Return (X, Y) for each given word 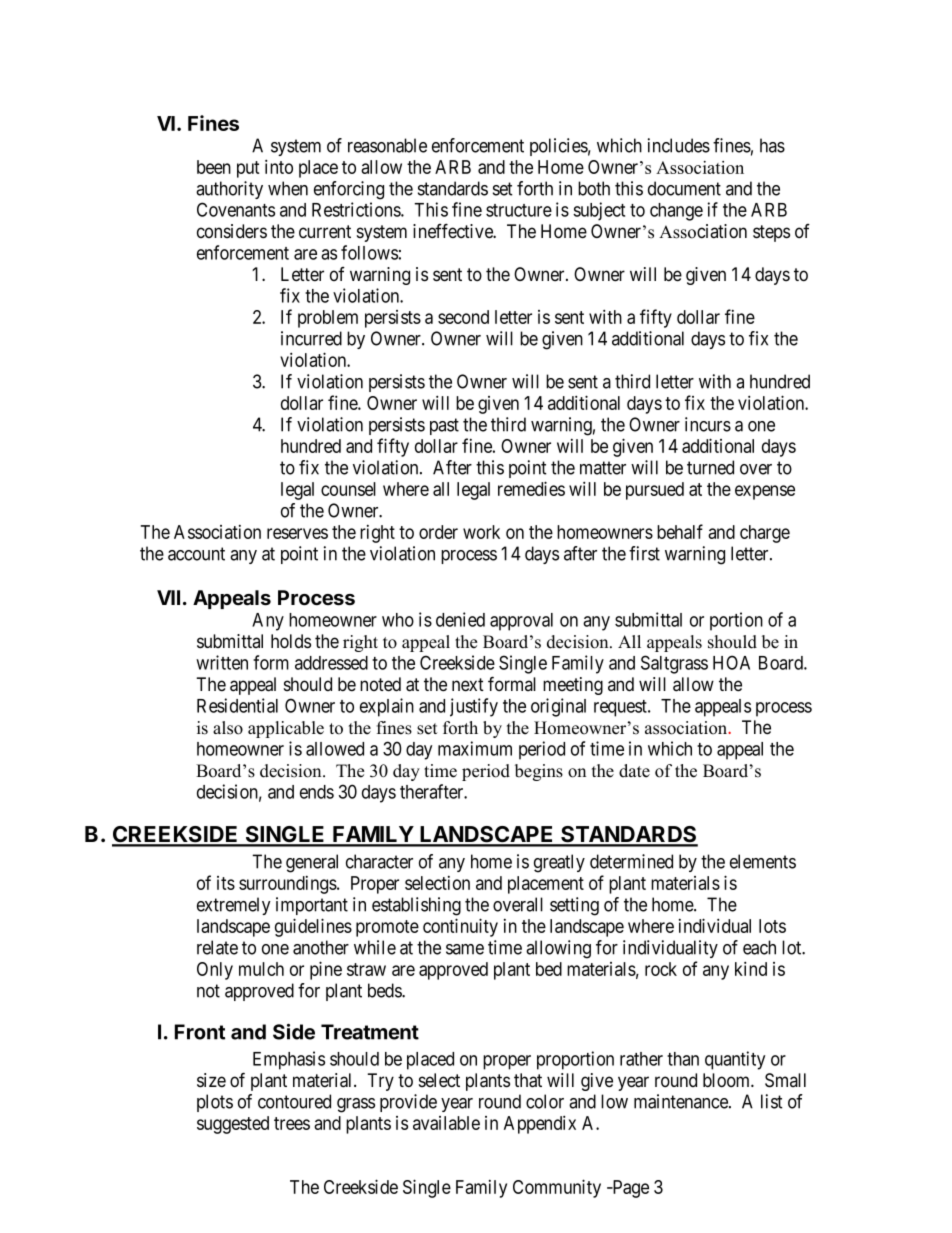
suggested (233, 1125)
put (248, 169)
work (481, 532)
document (684, 188)
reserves (297, 533)
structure (519, 210)
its (226, 883)
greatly (559, 863)
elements (763, 861)
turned (710, 467)
